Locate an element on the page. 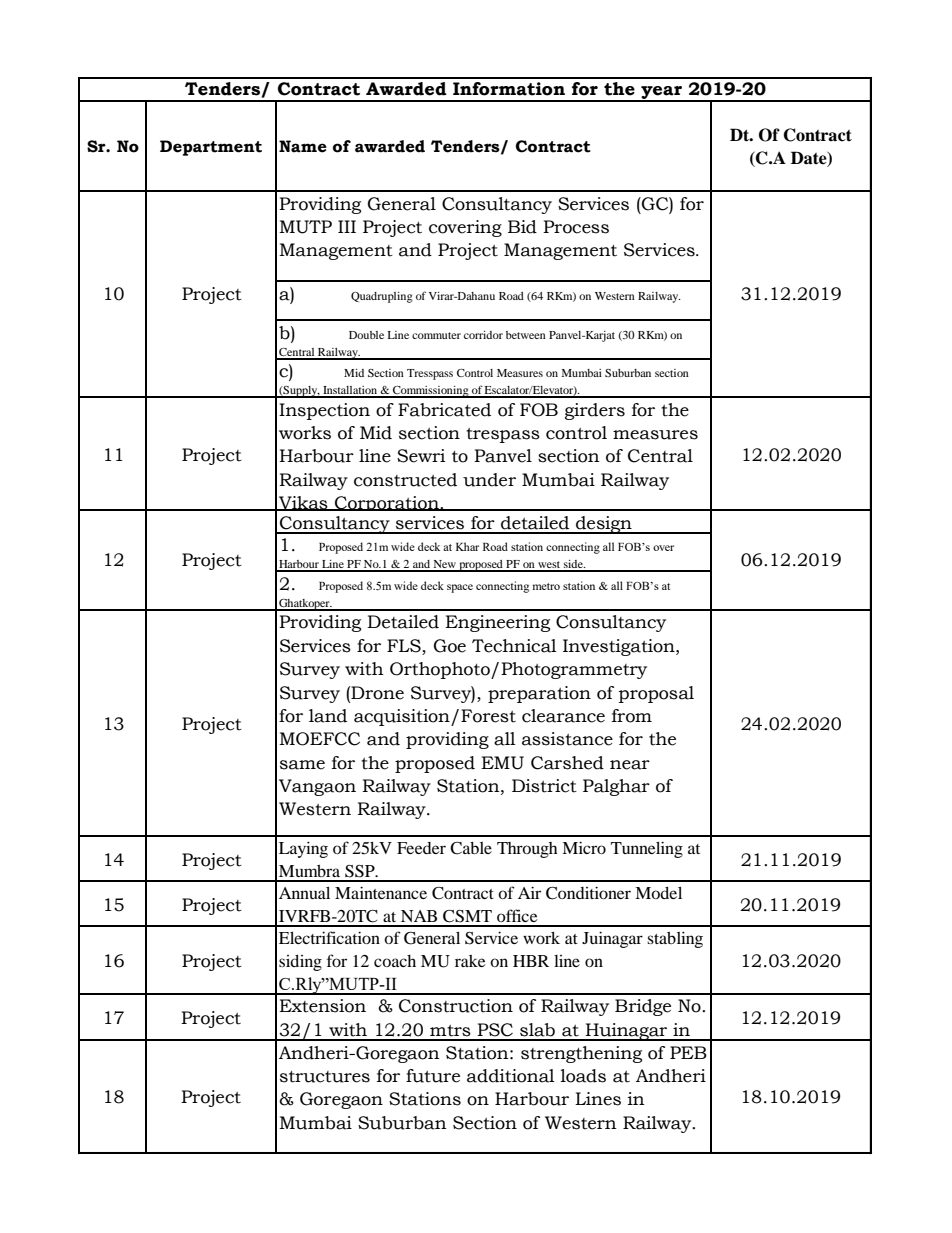 This image has width=952, height=1233. strengthening is located at coordinates (581, 1054).
